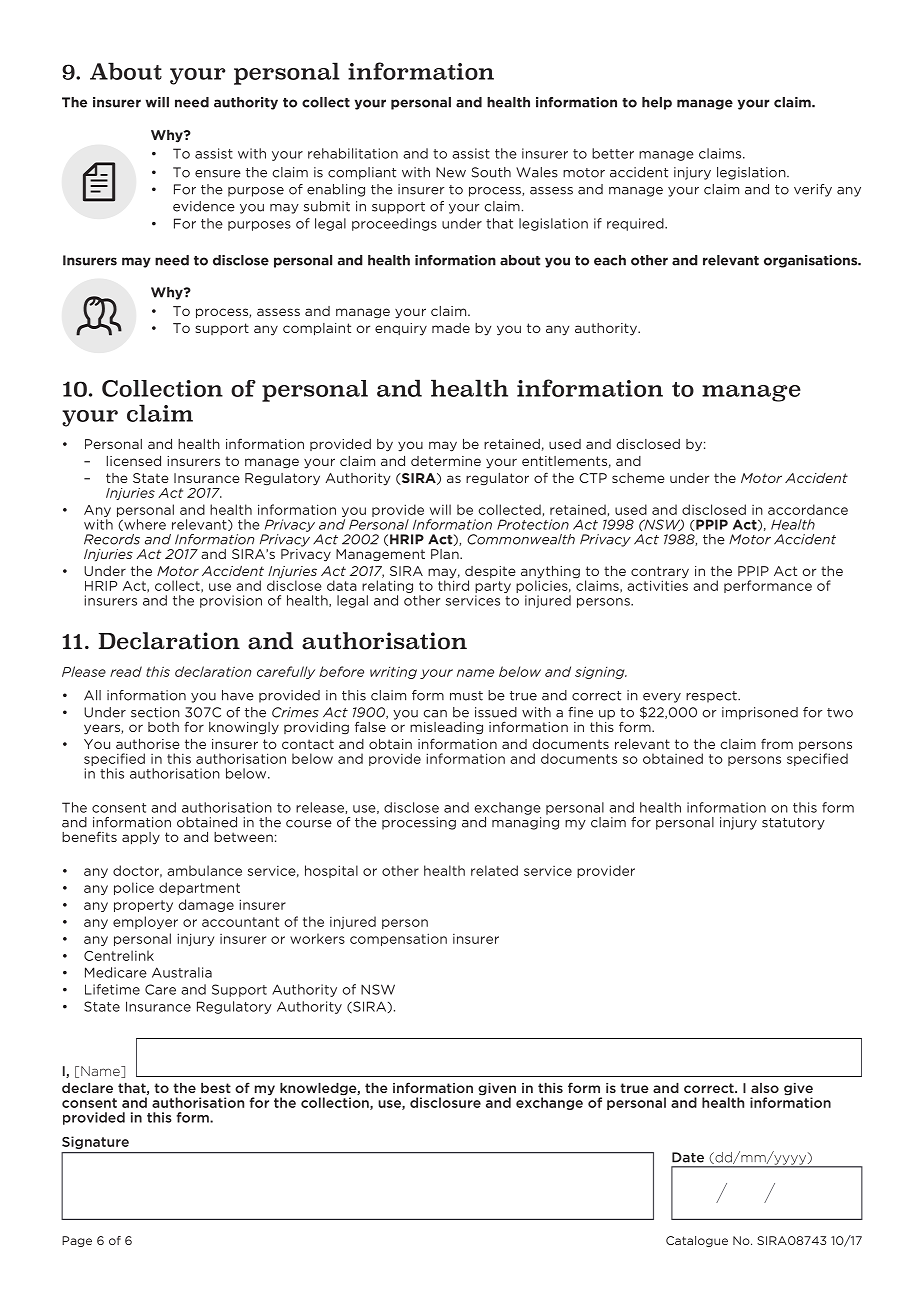 The image size is (924, 1308). I want to click on disclosure, so click(446, 1101).
